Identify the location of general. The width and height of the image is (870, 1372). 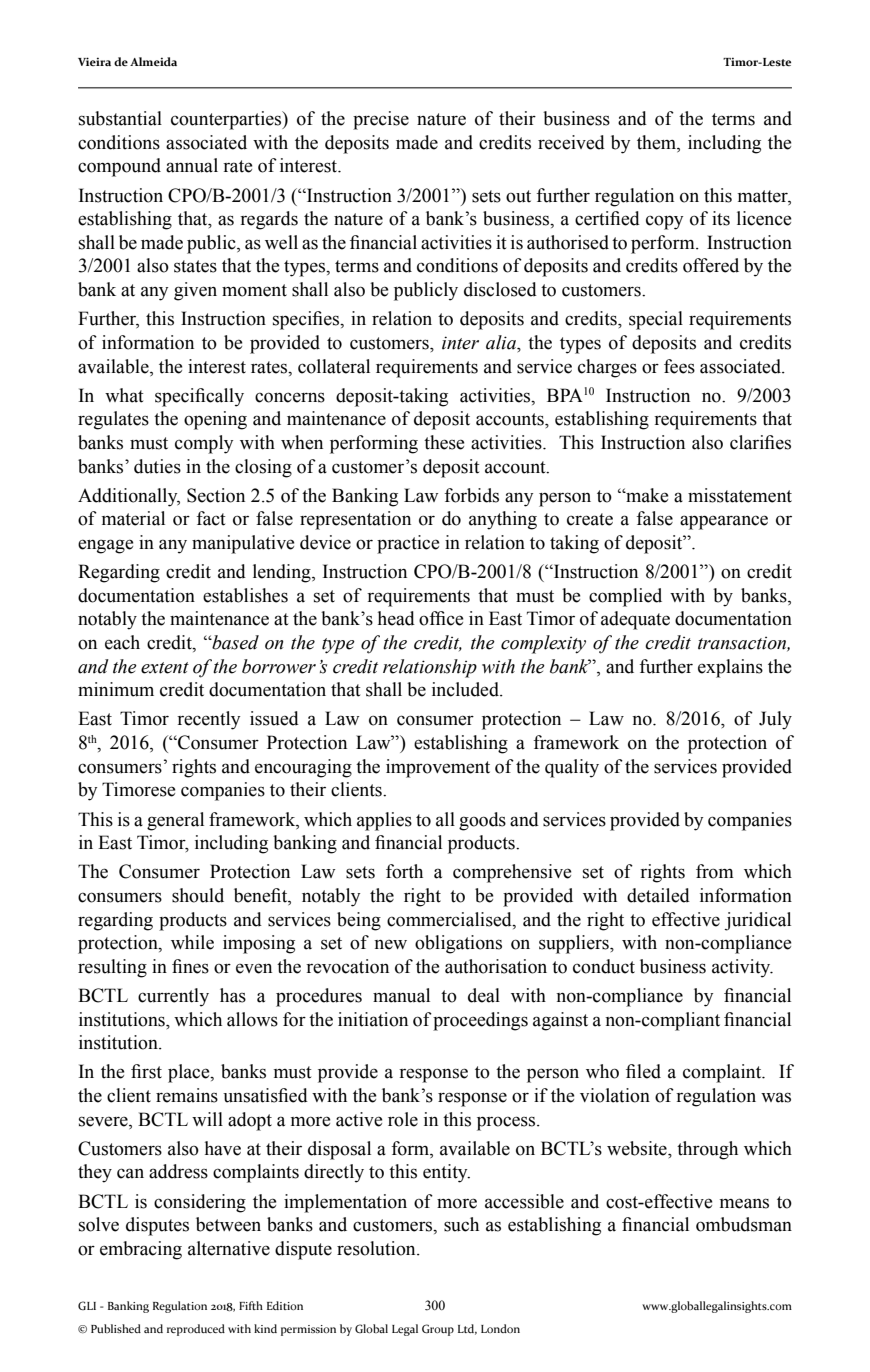
(175, 821).
